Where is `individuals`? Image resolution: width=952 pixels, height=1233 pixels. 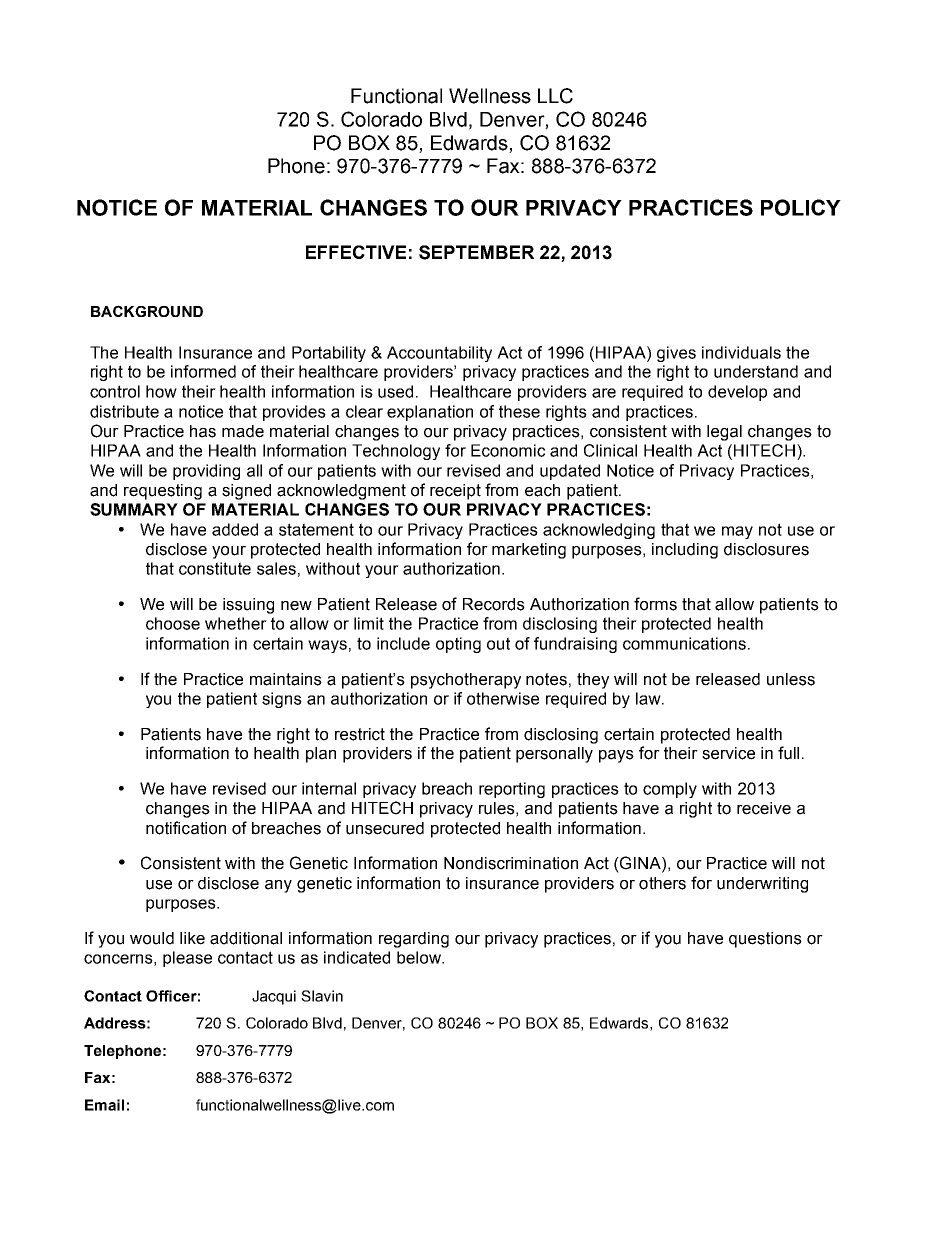 individuals is located at coordinates (741, 352).
